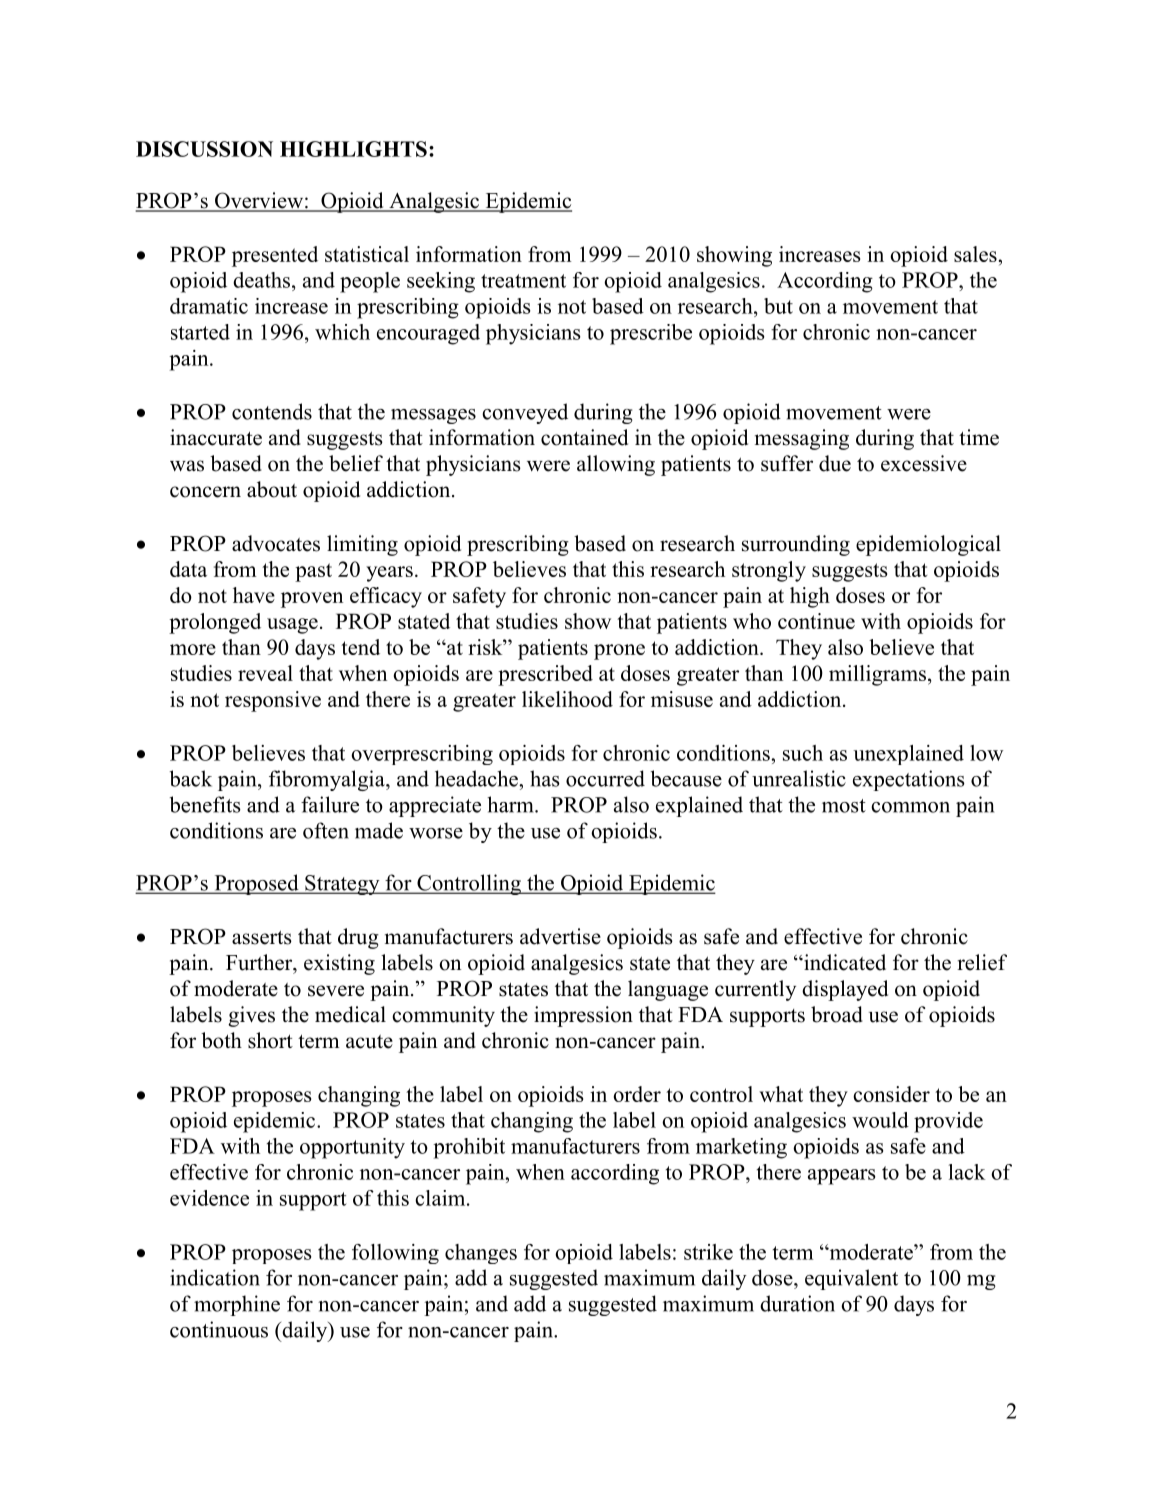  I want to click on excessive, so click(924, 463).
